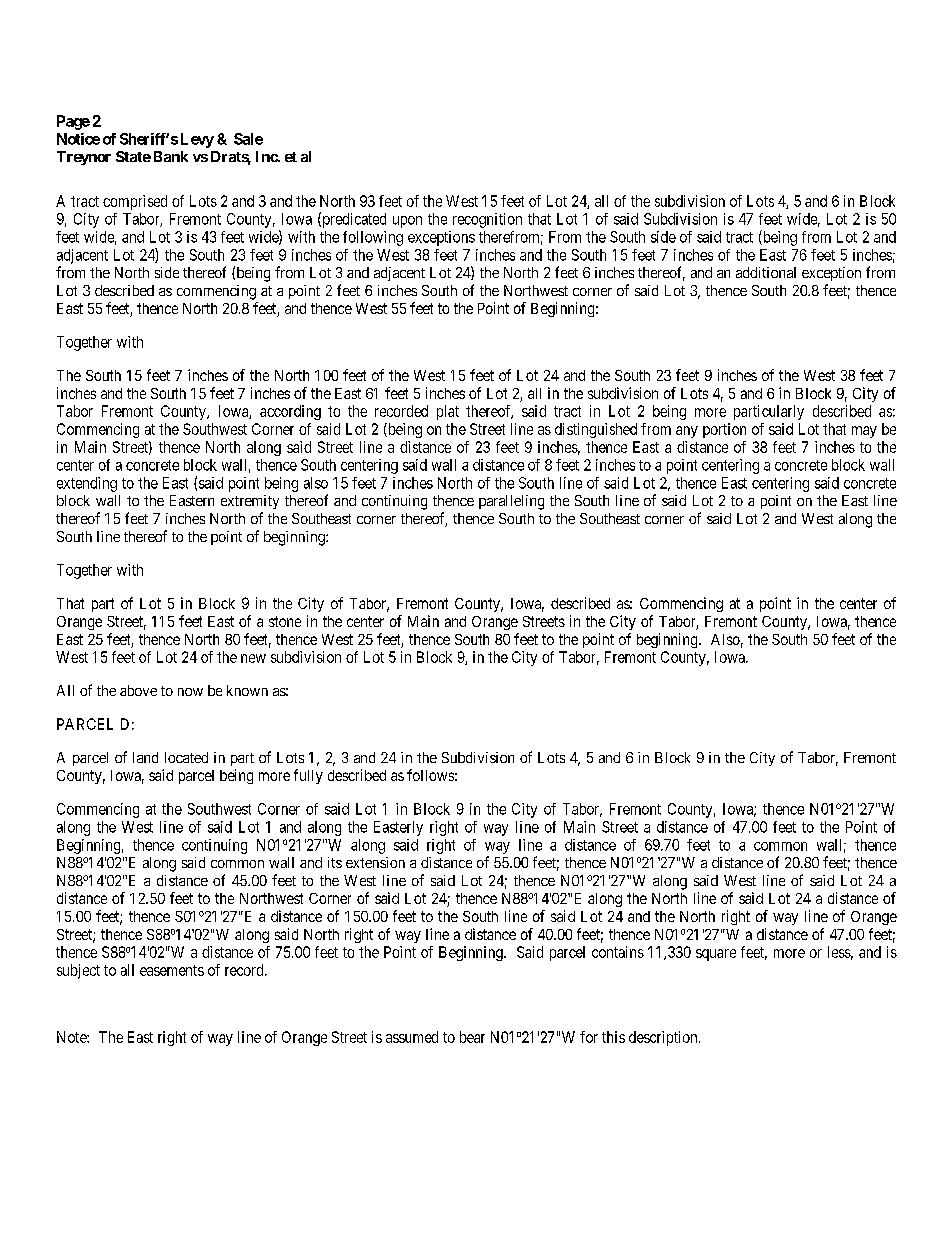  What do you see at coordinates (716, 955) in the screenshot?
I see `square` at bounding box center [716, 955].
